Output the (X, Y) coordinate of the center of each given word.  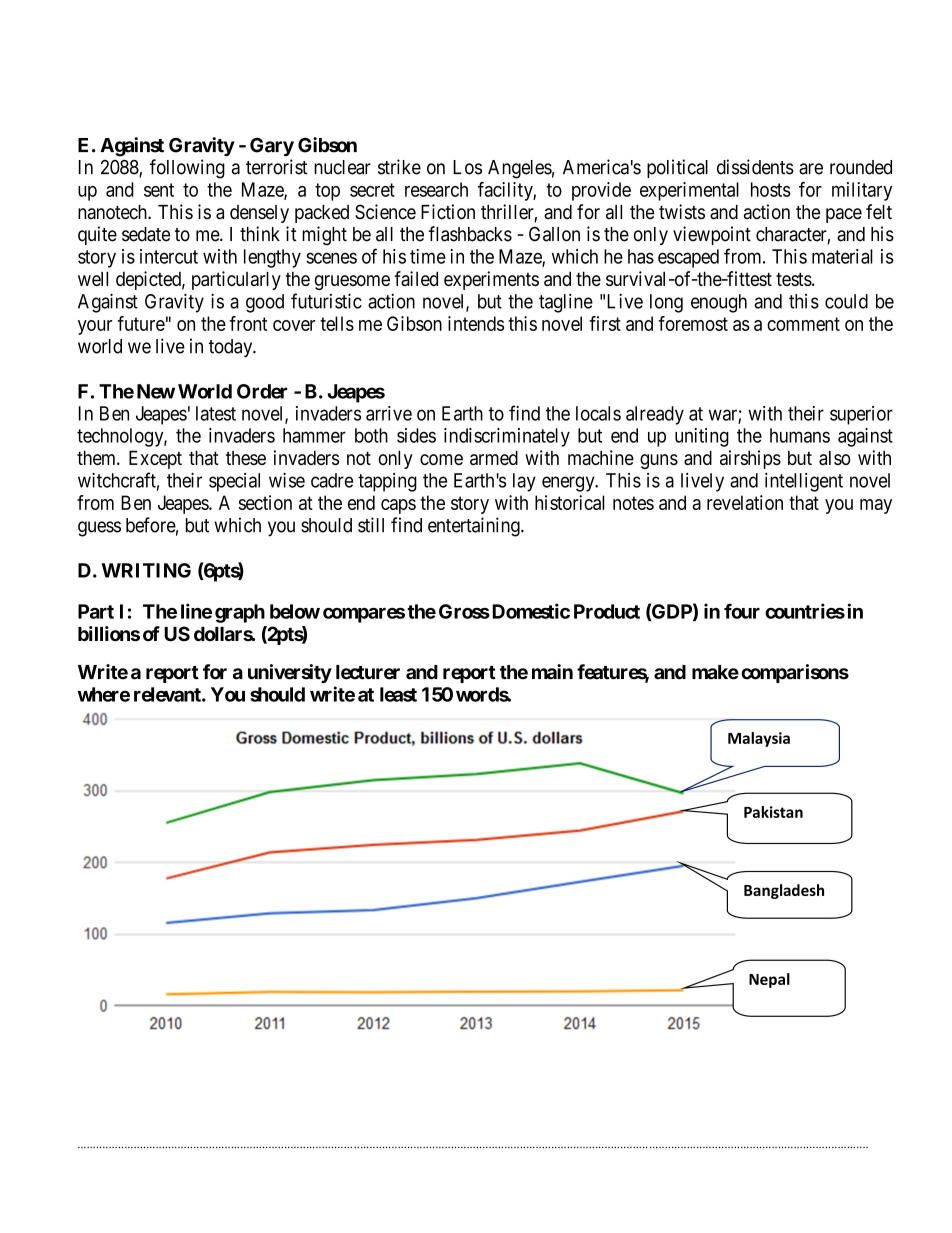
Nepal (769, 980)
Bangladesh (784, 891)
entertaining (475, 527)
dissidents (755, 167)
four (742, 611)
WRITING (146, 570)
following (187, 169)
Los (467, 167)
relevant (168, 694)
